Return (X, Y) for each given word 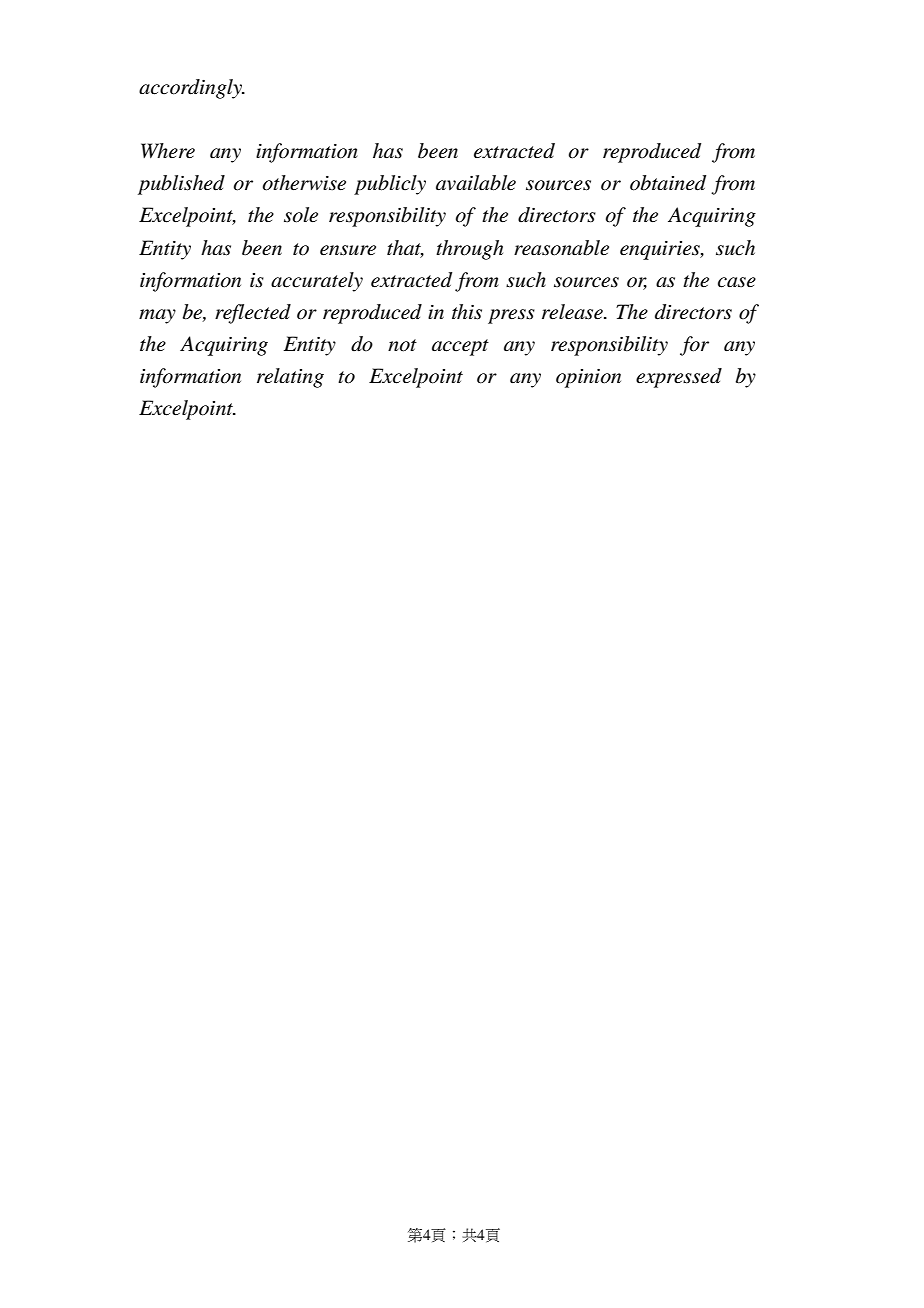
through (469, 250)
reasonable (561, 248)
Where (168, 151)
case (737, 282)
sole (301, 215)
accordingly (192, 89)
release (573, 312)
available (476, 183)
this (467, 312)
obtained (668, 183)
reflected (253, 314)
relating (290, 378)
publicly (390, 185)
